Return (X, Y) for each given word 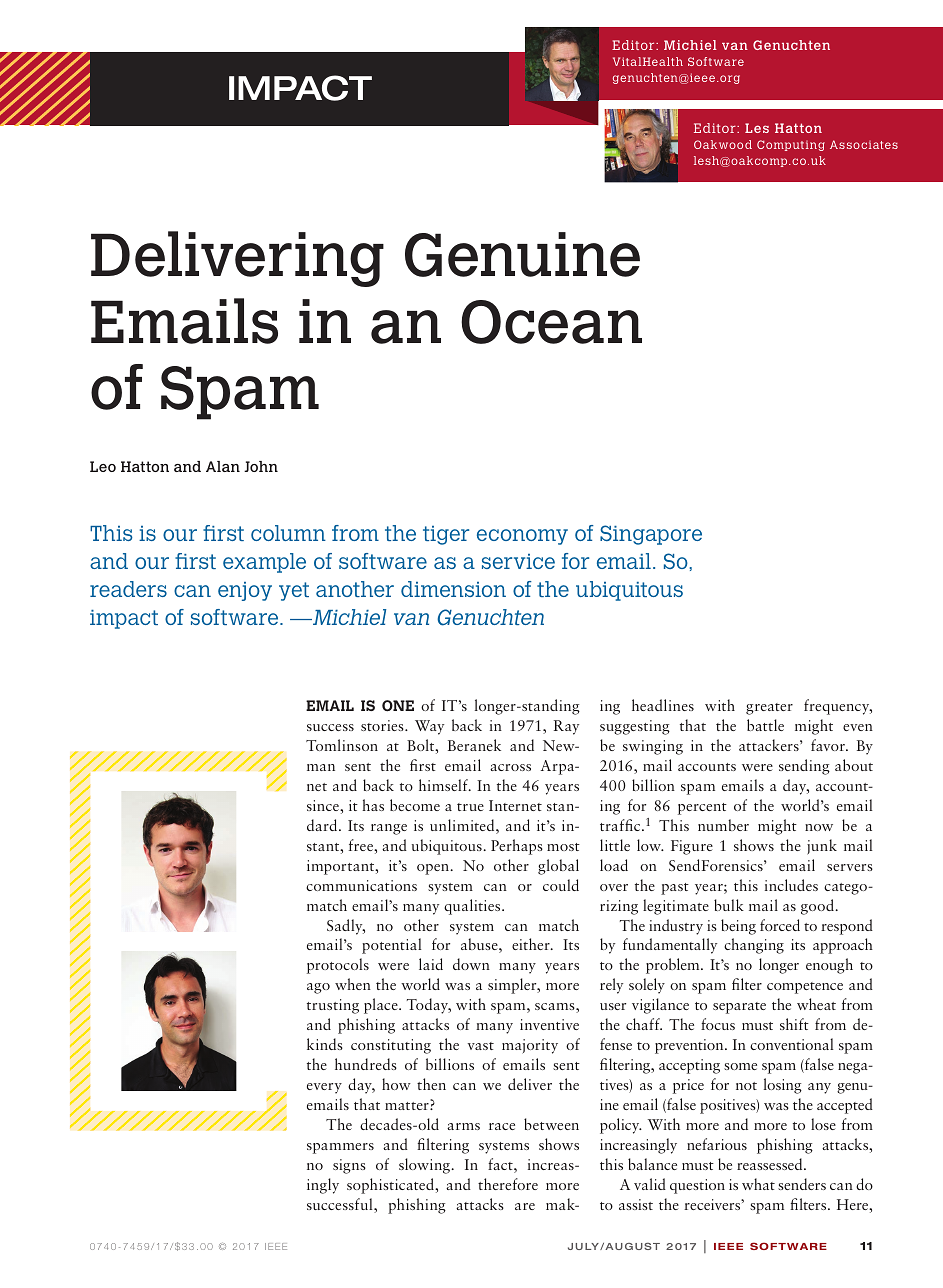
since (324, 805)
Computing (791, 145)
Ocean (551, 322)
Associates (864, 144)
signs (349, 1166)
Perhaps (517, 847)
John (261, 466)
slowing (426, 1166)
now (819, 827)
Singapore (651, 535)
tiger (446, 535)
